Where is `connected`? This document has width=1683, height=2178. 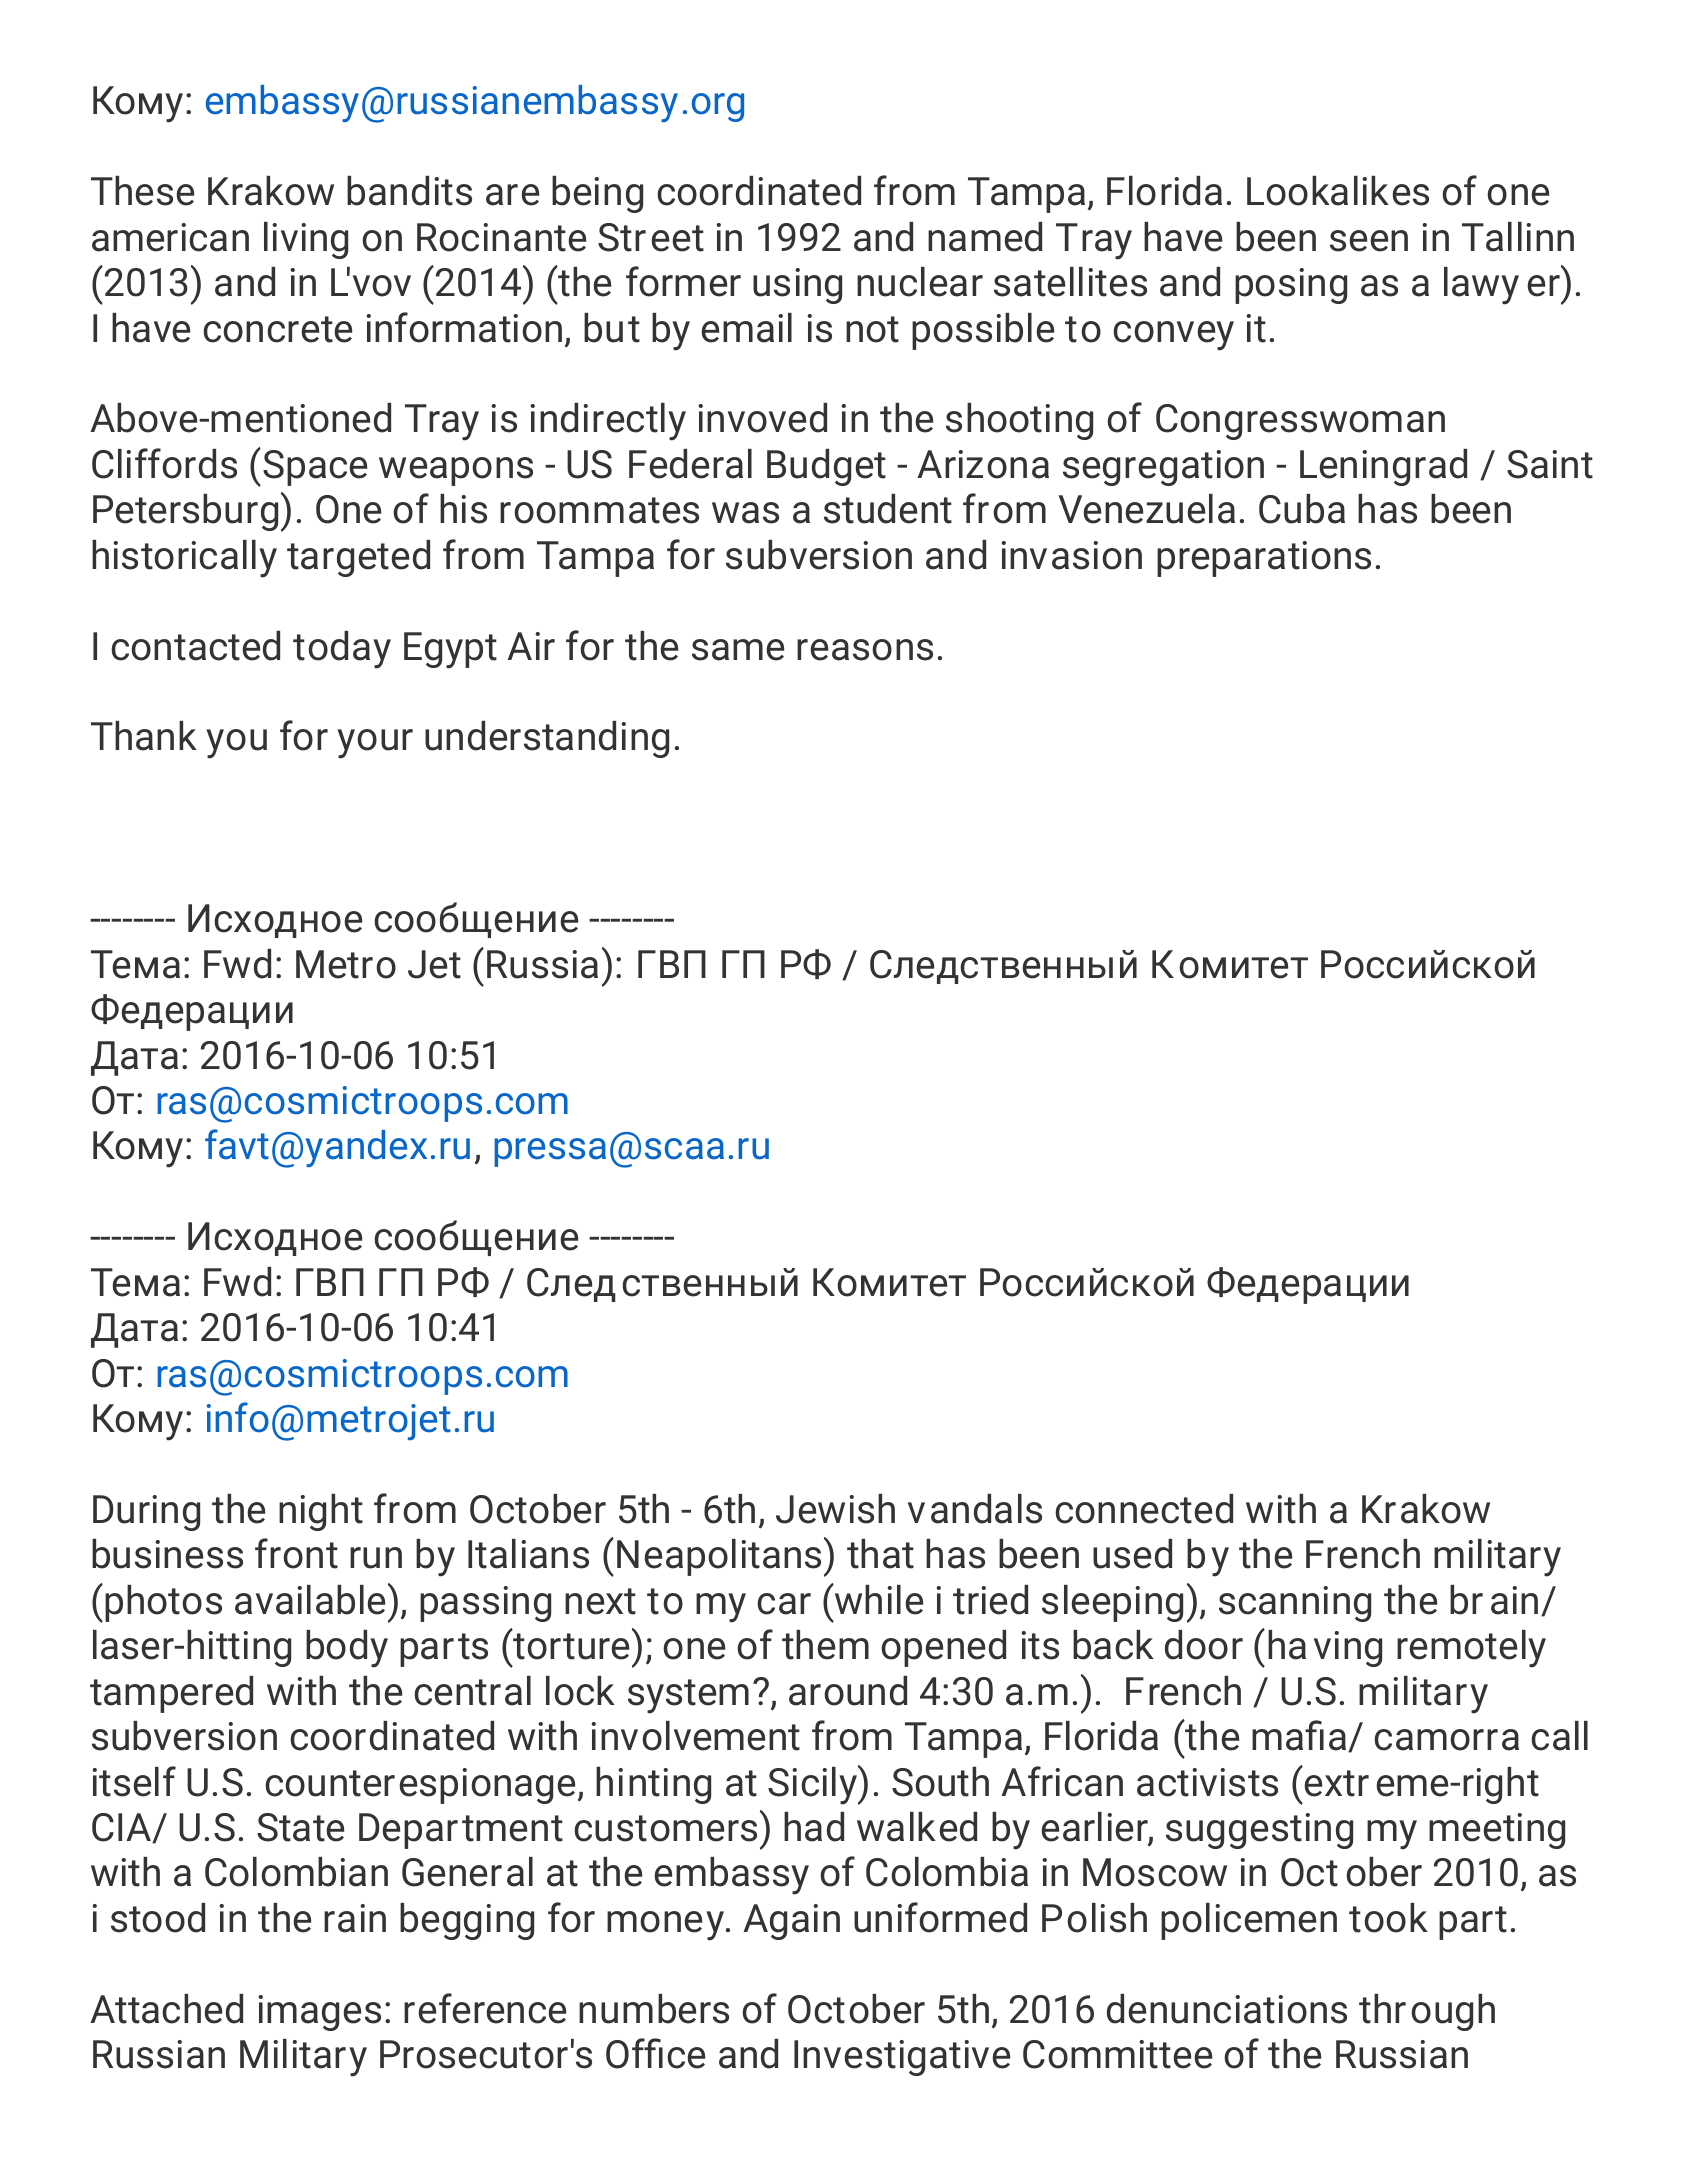 connected is located at coordinates (1144, 1509).
